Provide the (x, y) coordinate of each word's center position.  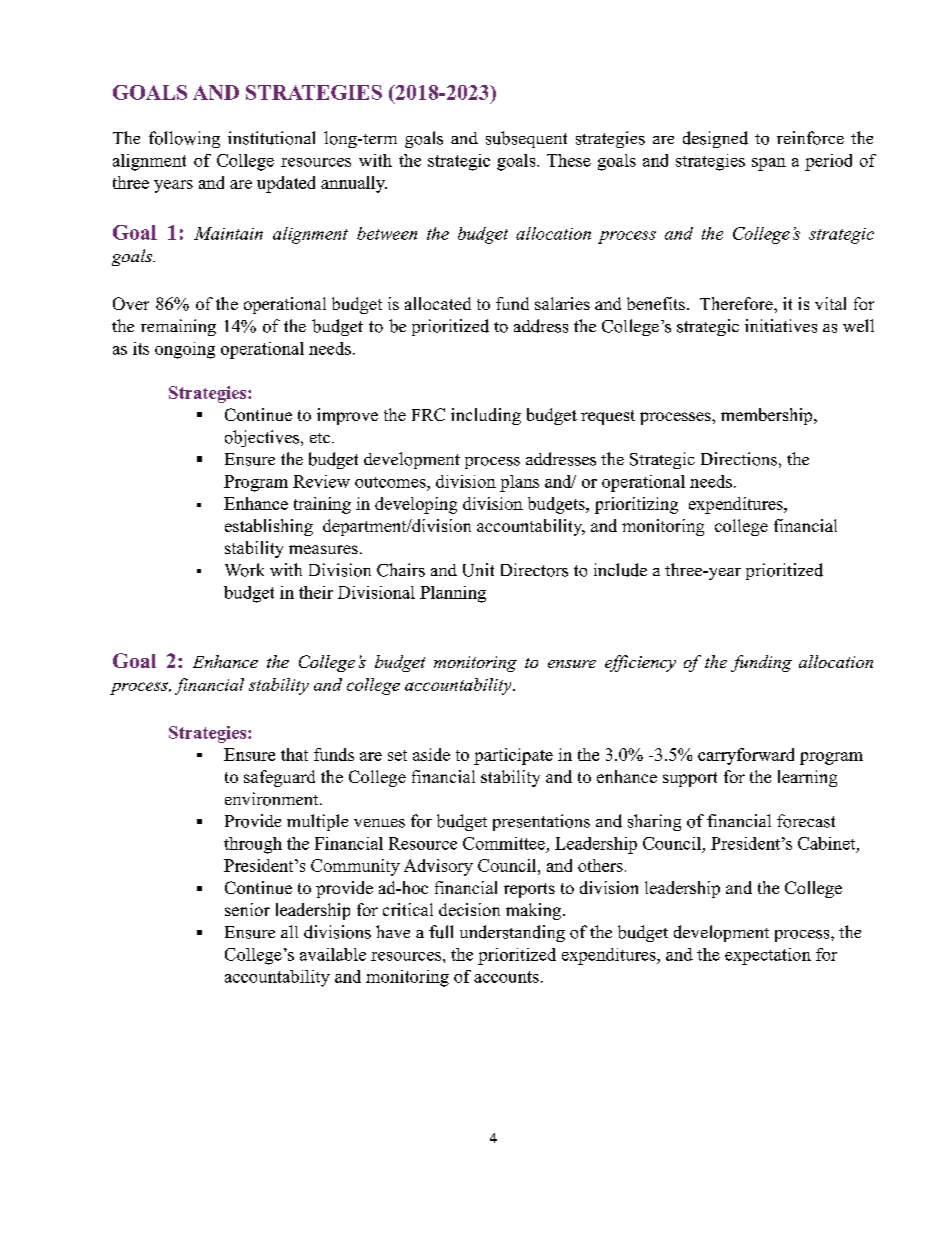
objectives (262, 438)
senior (247, 909)
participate (513, 756)
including (486, 416)
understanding (512, 933)
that (294, 754)
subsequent (526, 139)
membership (766, 416)
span (769, 164)
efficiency (640, 663)
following (184, 139)
